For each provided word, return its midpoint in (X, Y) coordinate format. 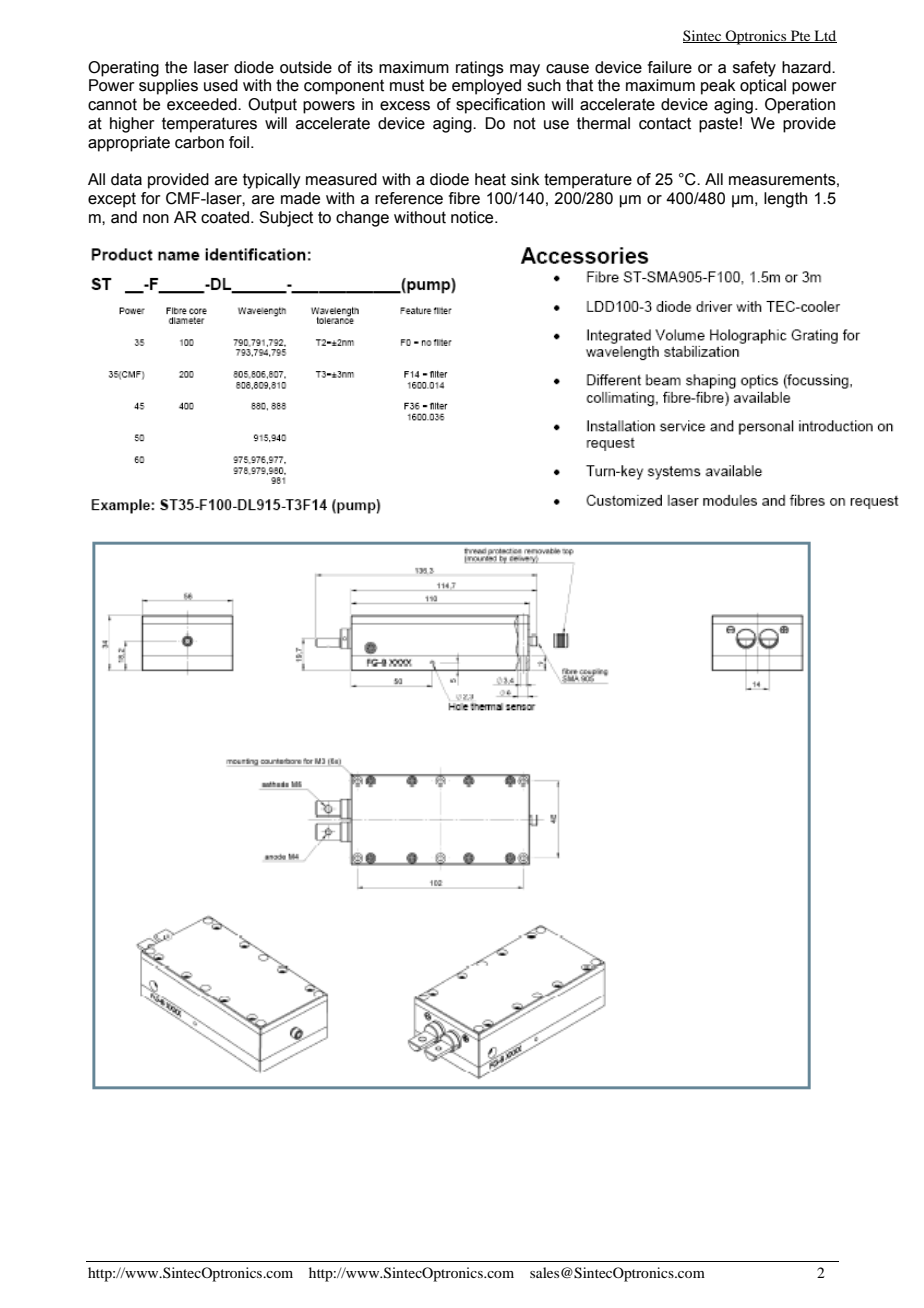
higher (132, 125)
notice (473, 217)
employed (486, 87)
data (126, 179)
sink (525, 179)
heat (490, 179)
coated (226, 217)
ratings (480, 69)
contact (665, 123)
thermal (603, 123)
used (221, 85)
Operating (123, 69)
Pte (801, 36)
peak (718, 87)
